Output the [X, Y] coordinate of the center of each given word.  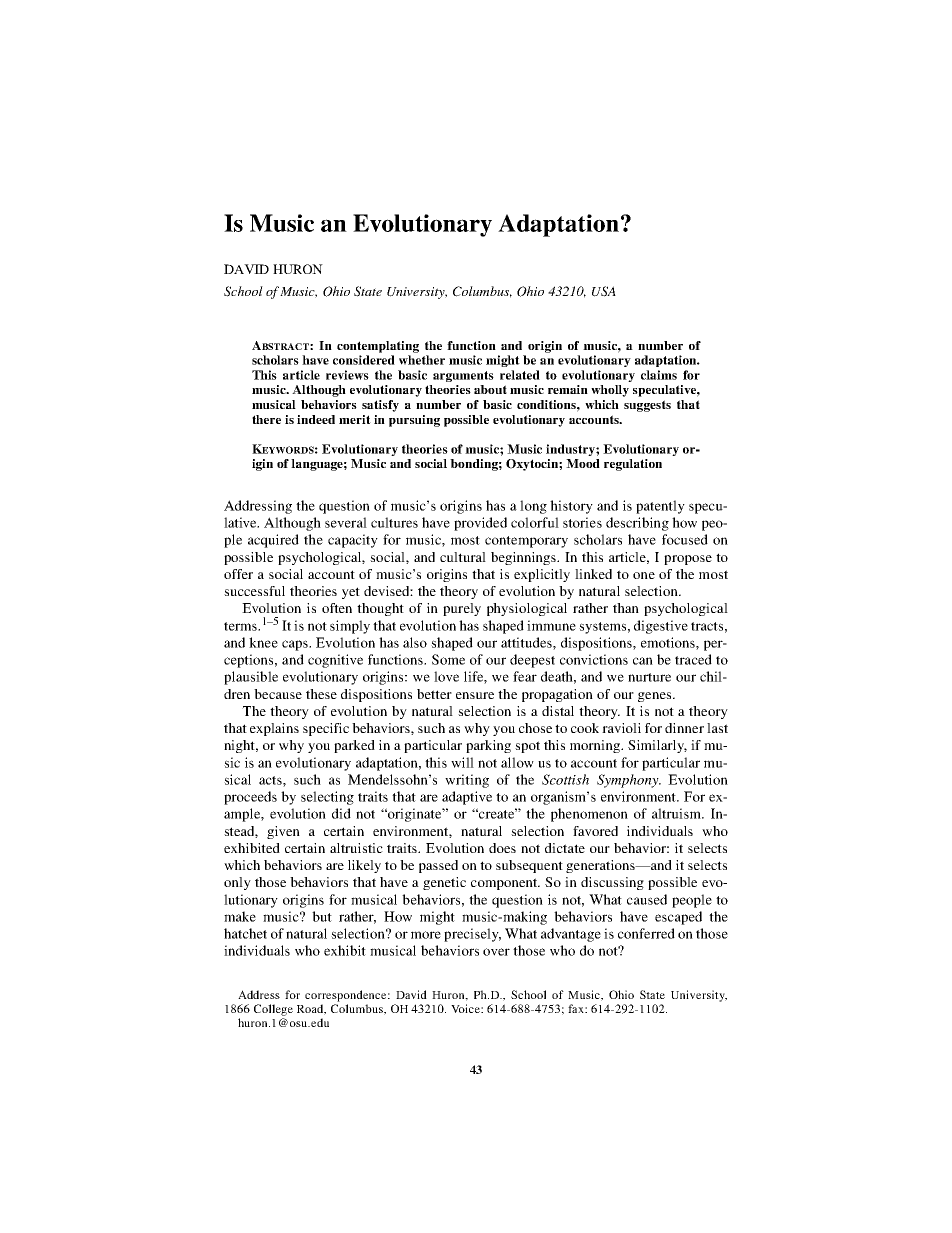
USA [604, 291]
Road [311, 1009]
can [643, 661]
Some [448, 659]
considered [364, 360]
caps [296, 645]
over [496, 952]
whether [422, 360]
